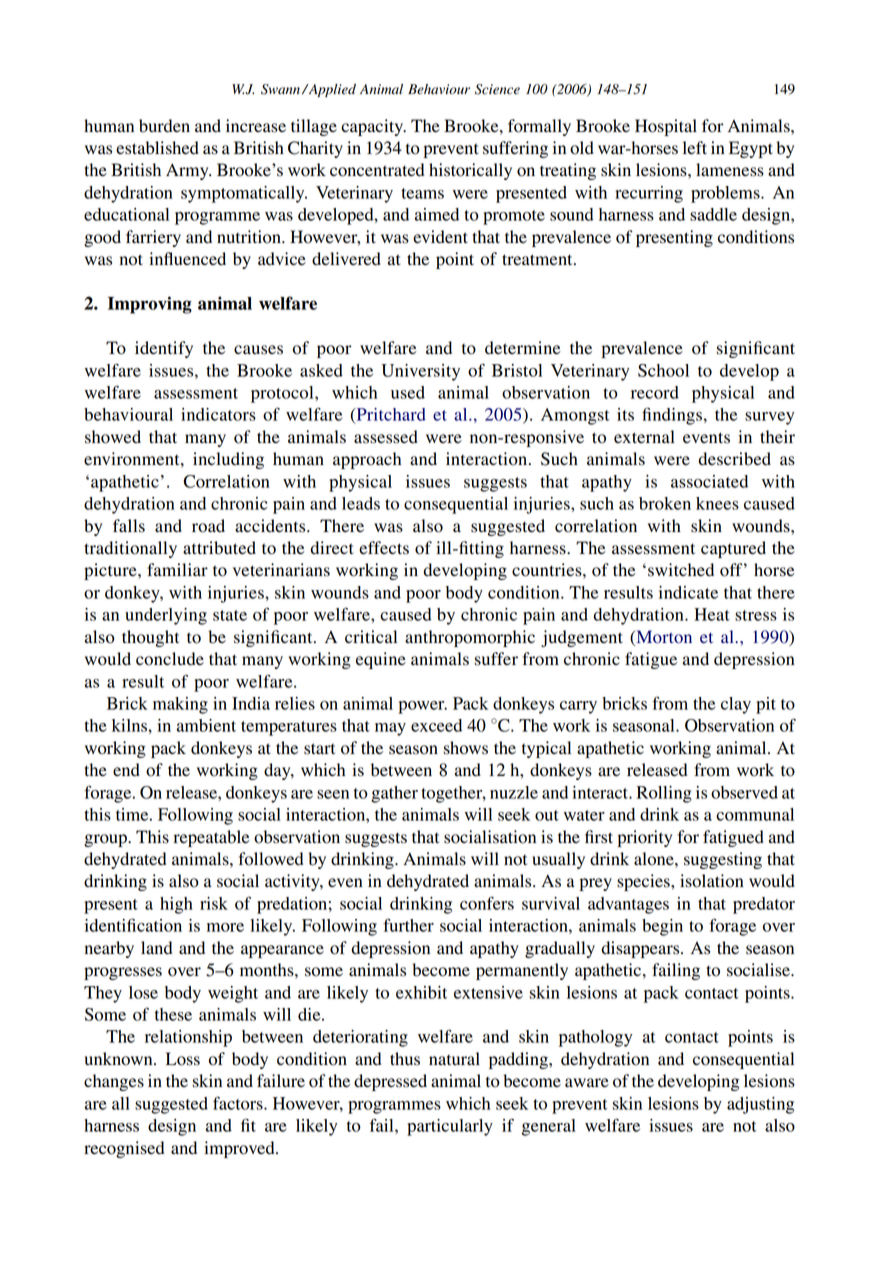 This page has width=869, height=1264. What do you see at coordinates (164, 126) in the page?
I see `burden` at bounding box center [164, 126].
